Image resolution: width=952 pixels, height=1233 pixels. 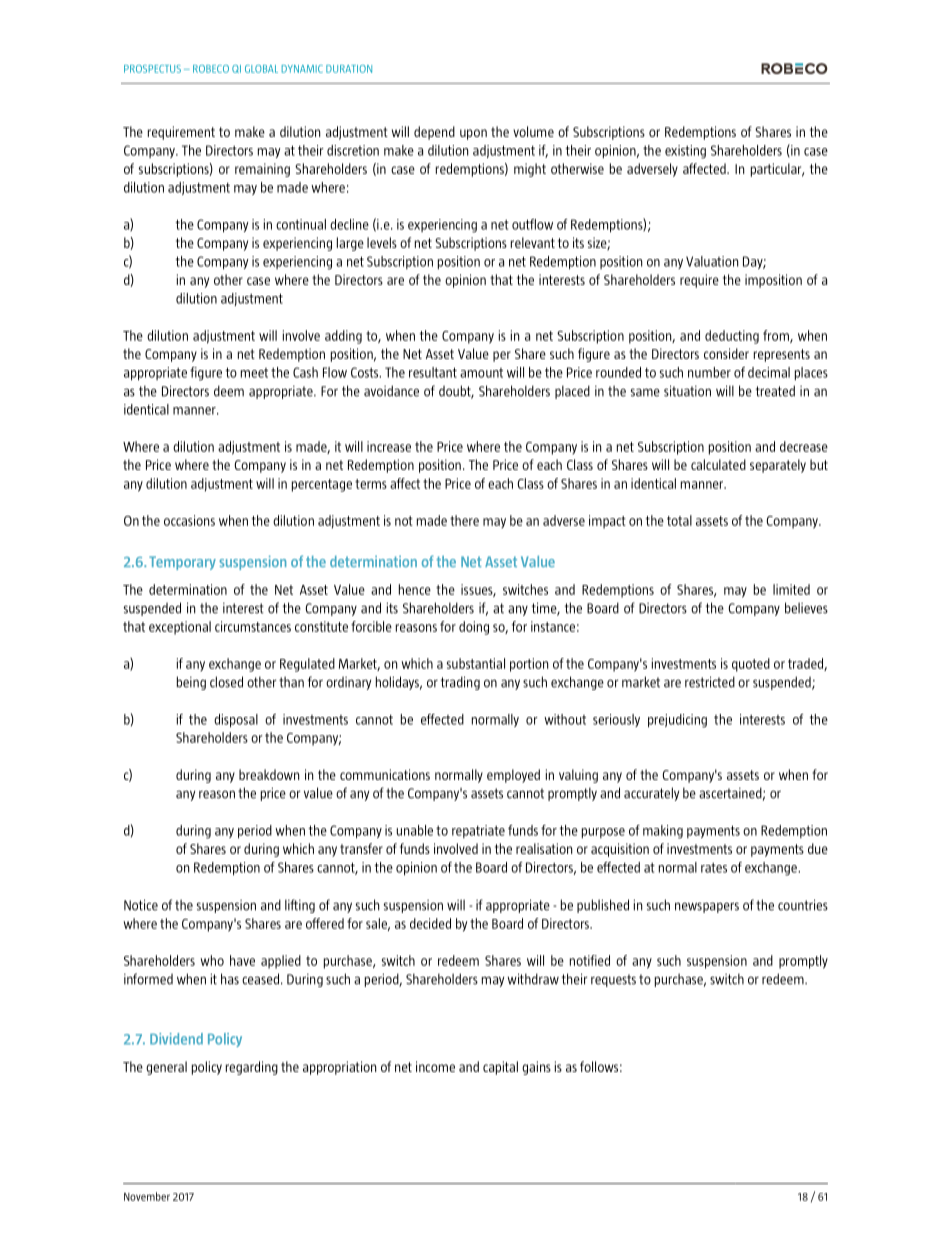 What do you see at coordinates (261, 69) in the screenshot?
I see `GLOBAL` at bounding box center [261, 69].
